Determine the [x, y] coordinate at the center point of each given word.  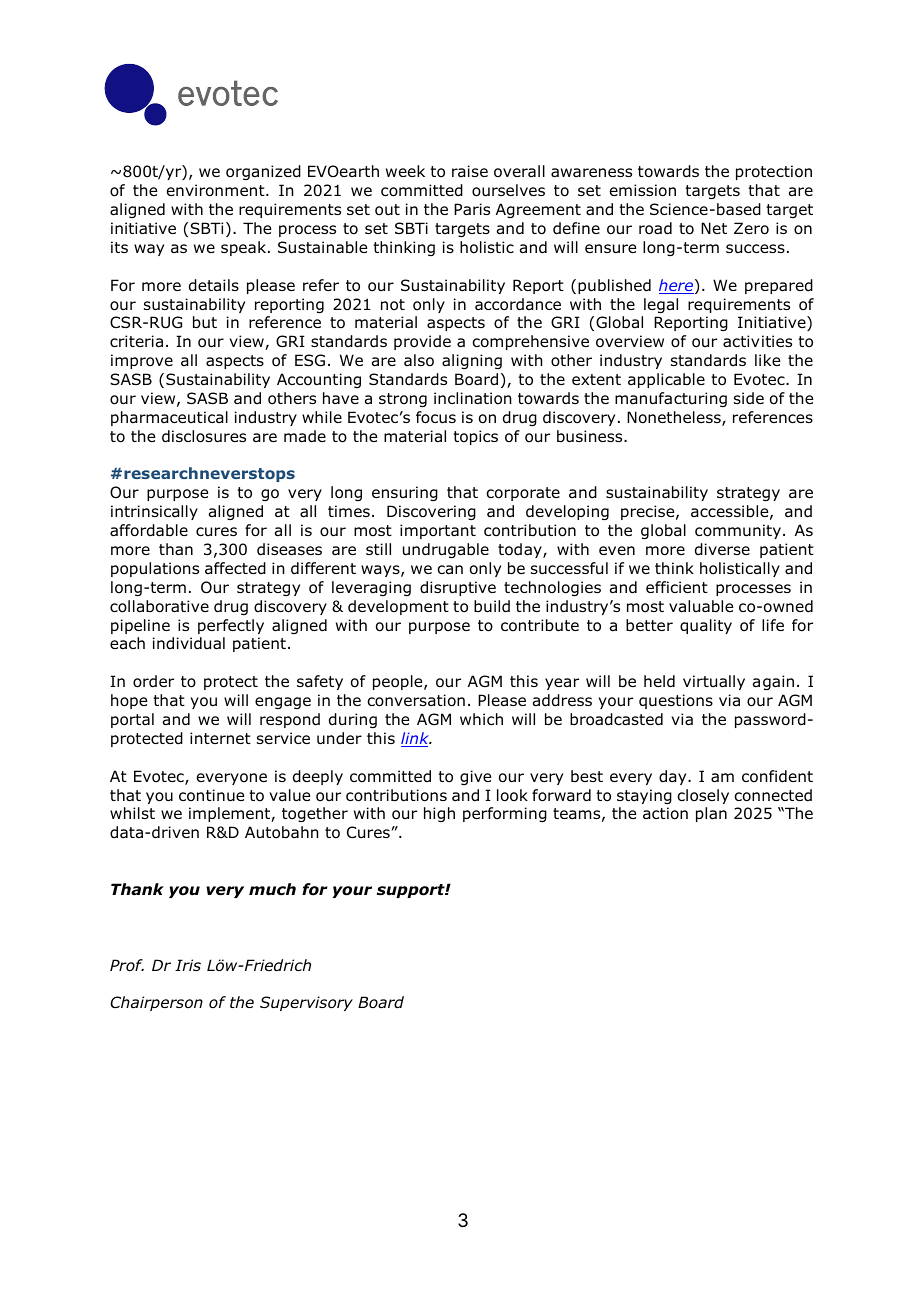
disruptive [458, 588]
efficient [677, 587]
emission [643, 190]
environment [217, 190]
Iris [188, 965]
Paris [472, 209]
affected [235, 568]
